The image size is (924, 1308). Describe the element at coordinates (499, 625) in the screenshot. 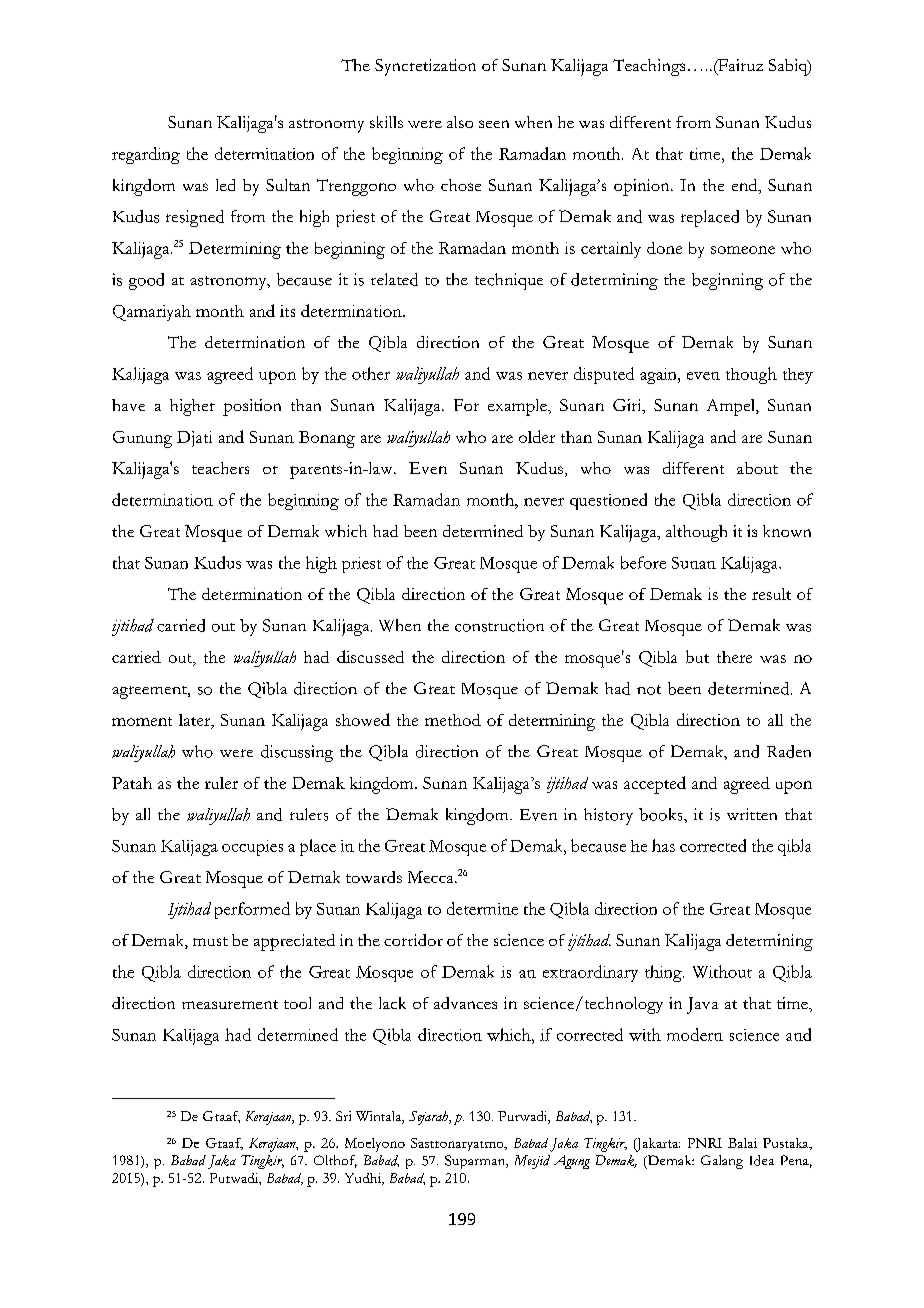

I see `construction` at that location.
